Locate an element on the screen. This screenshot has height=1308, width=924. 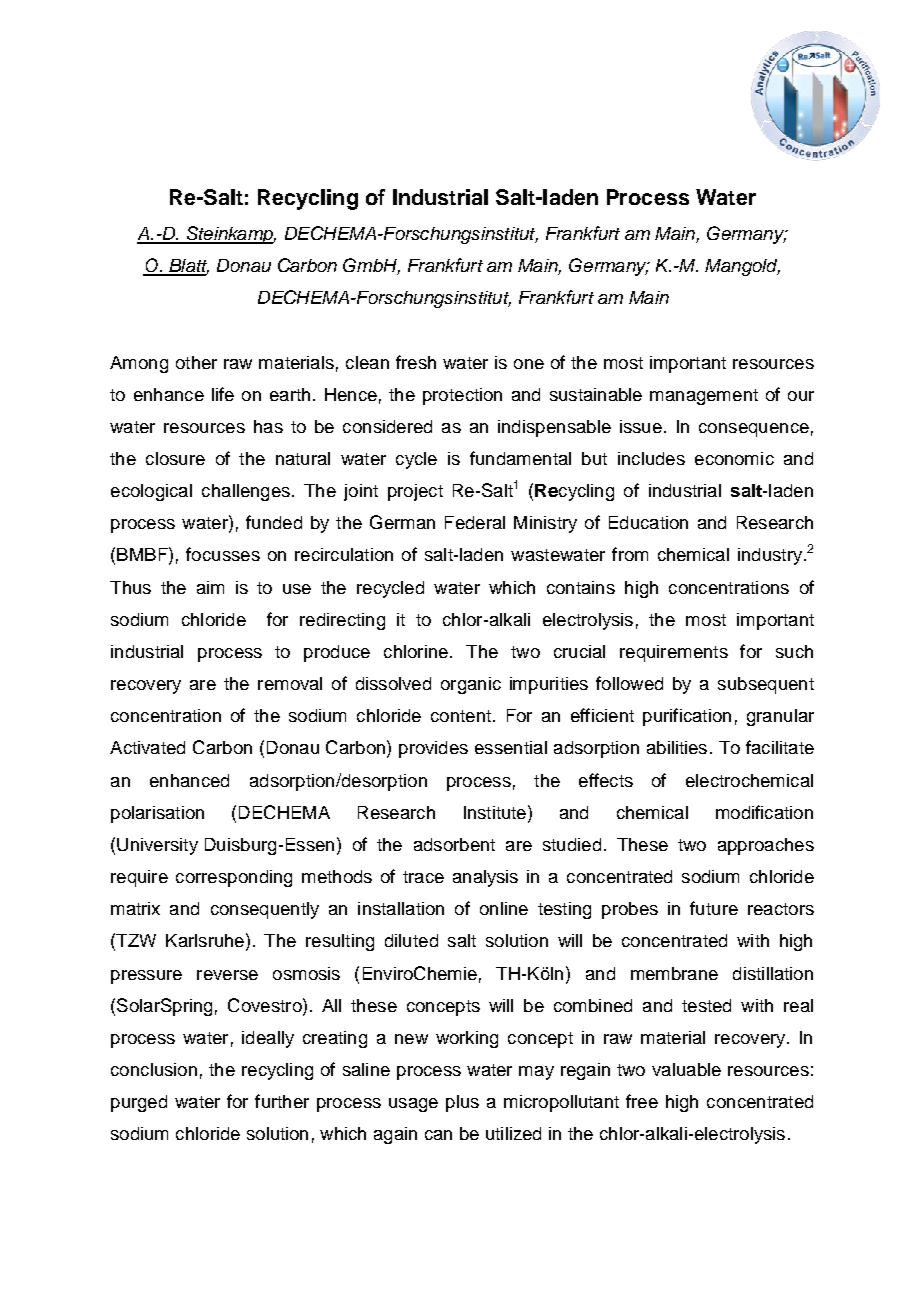
valuable is located at coordinates (686, 1069).
